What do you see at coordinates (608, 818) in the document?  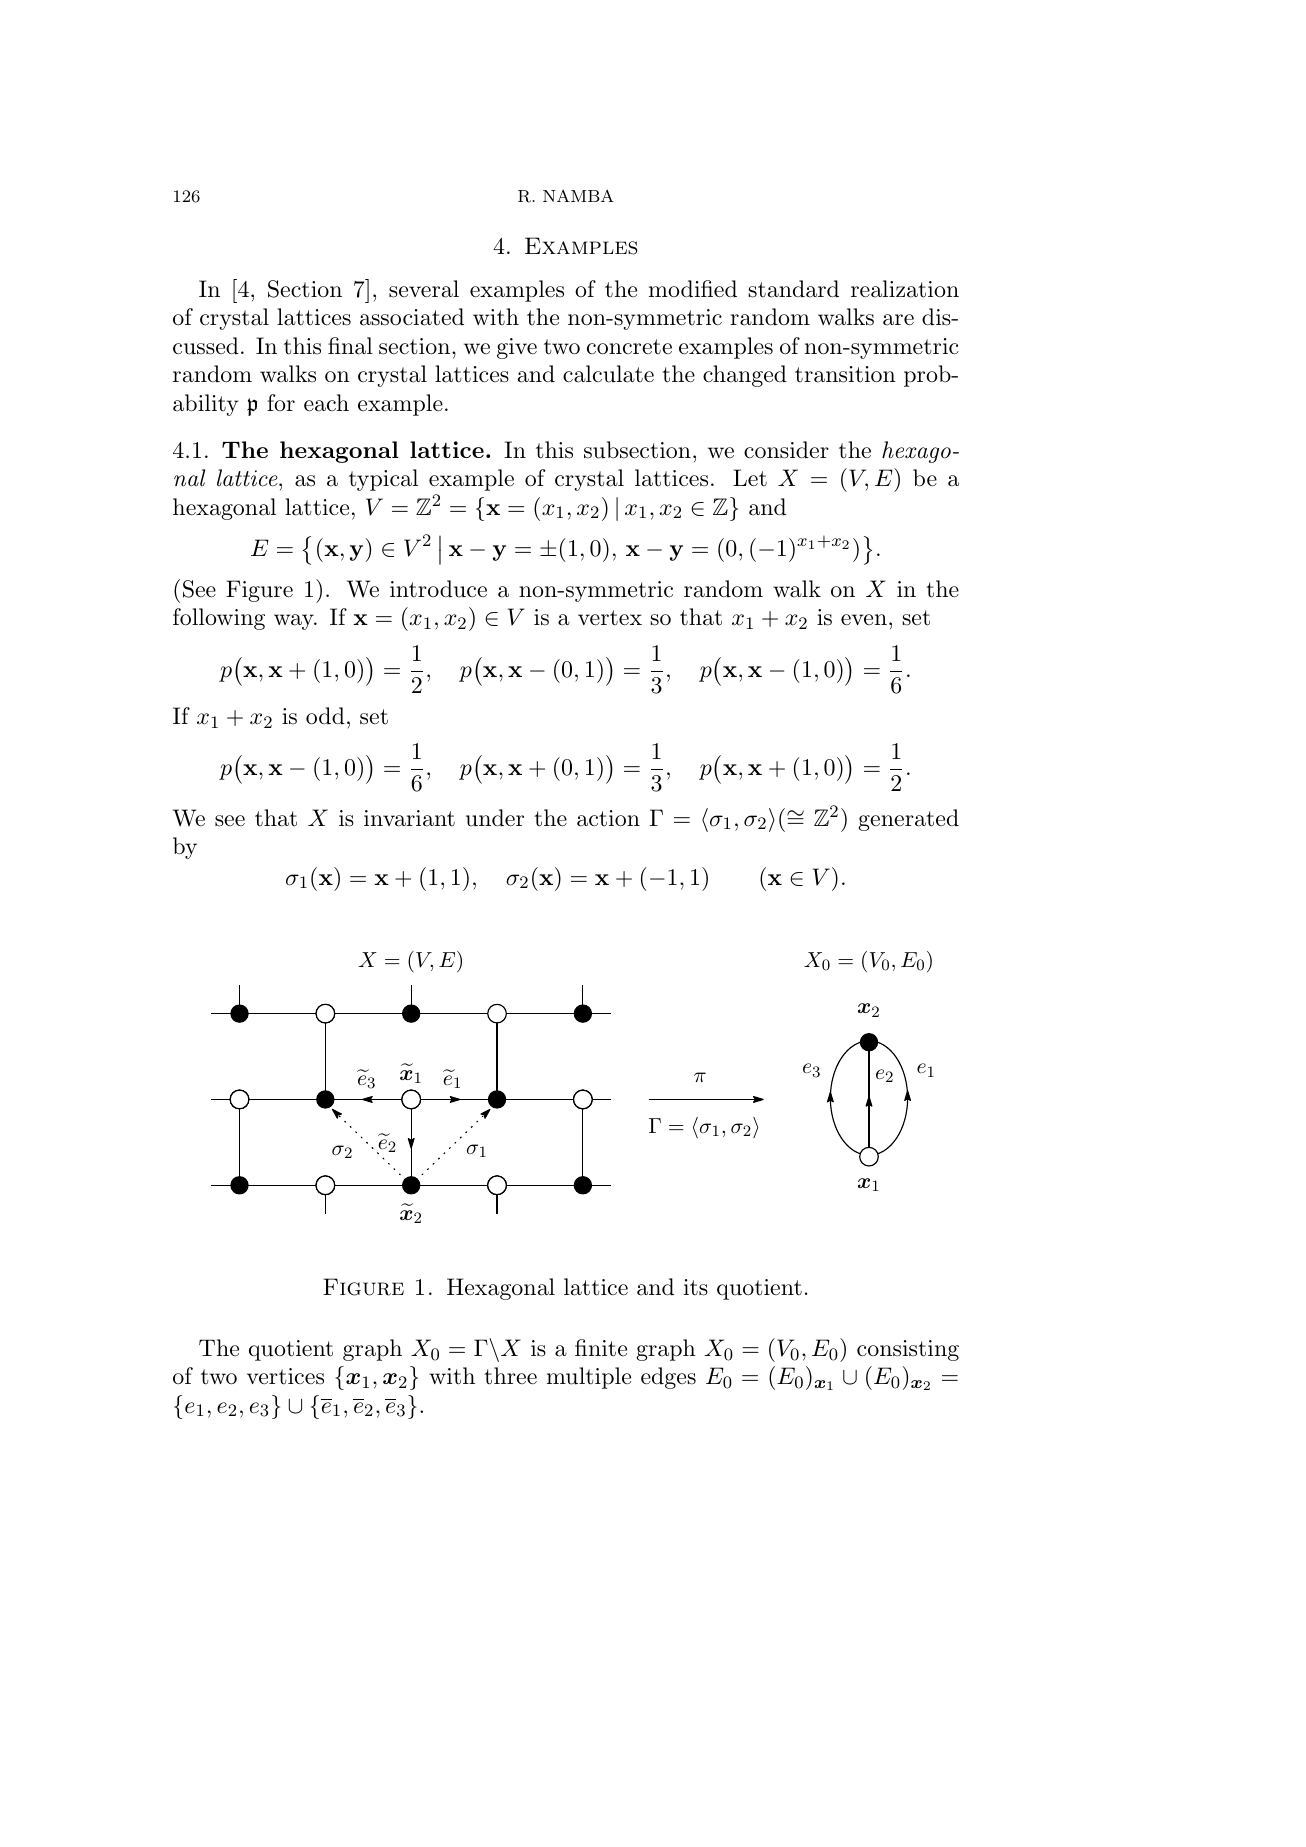 I see `action` at bounding box center [608, 818].
